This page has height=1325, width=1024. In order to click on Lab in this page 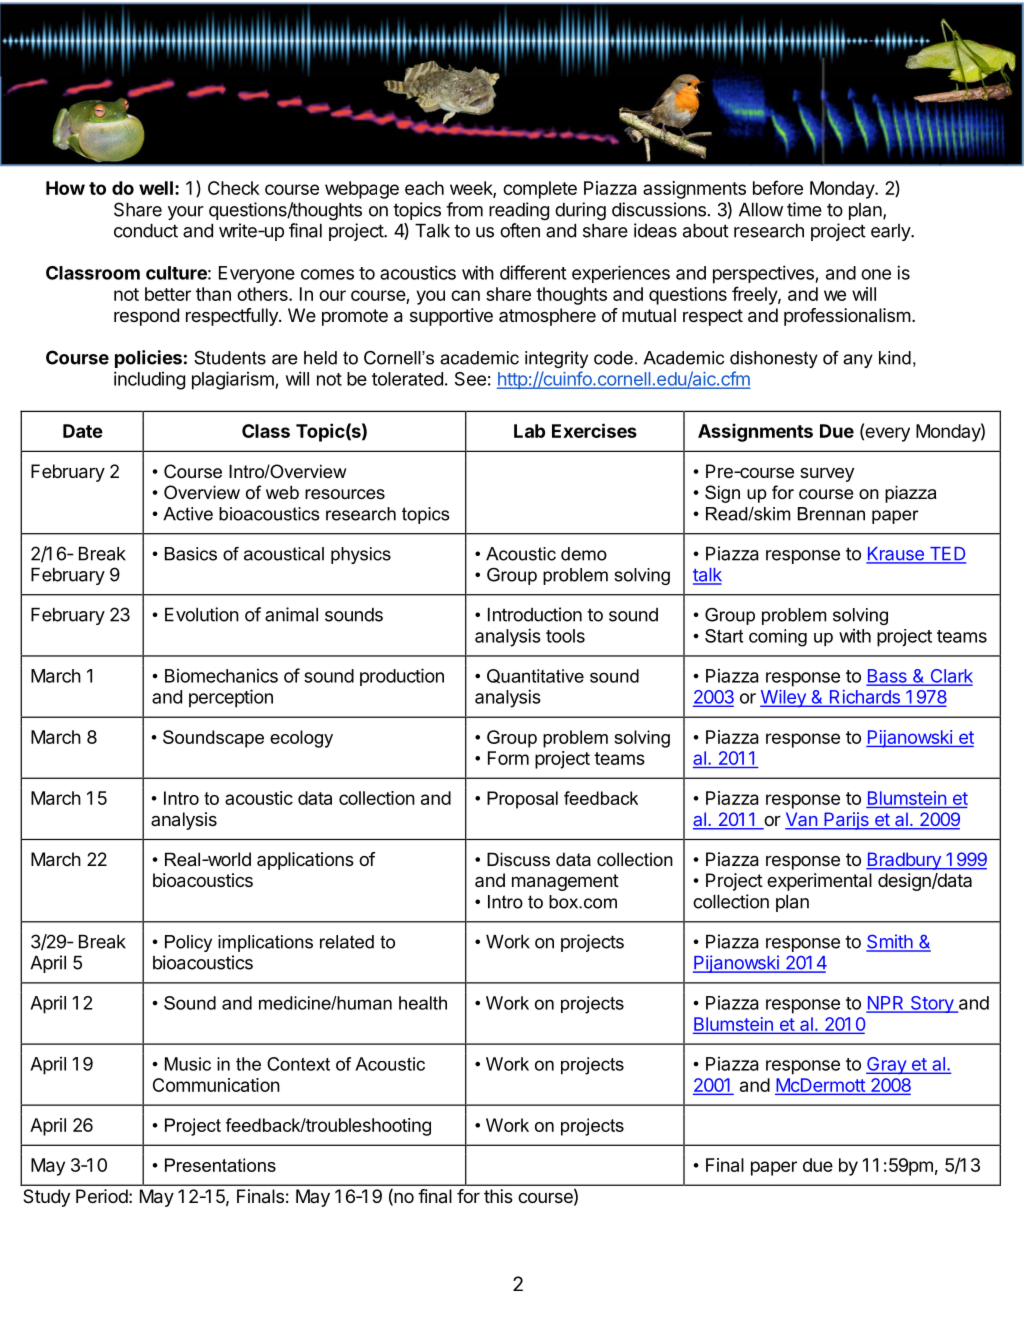, I will do `click(529, 431)`.
